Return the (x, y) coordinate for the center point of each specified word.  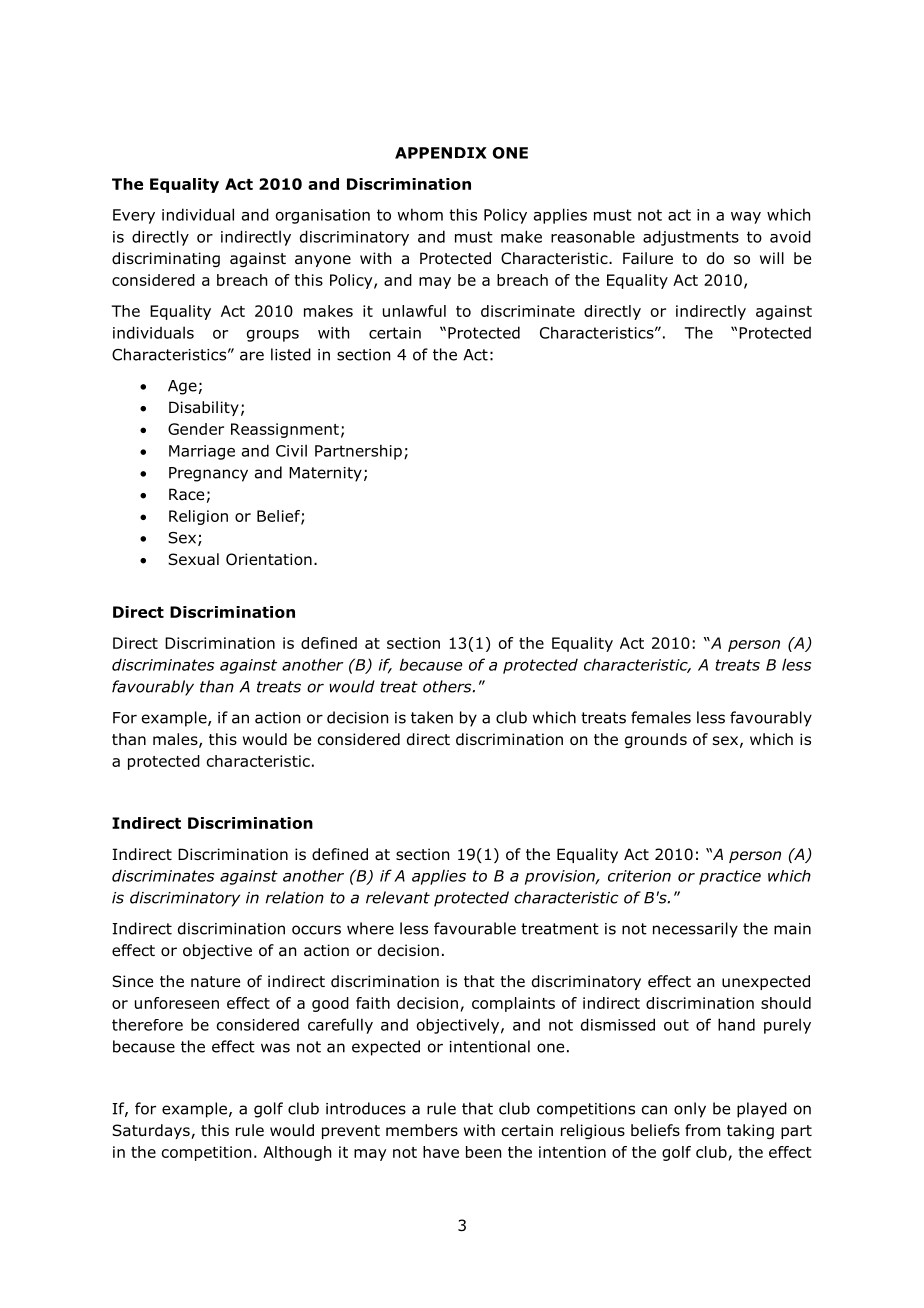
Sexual (193, 559)
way (746, 218)
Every (134, 216)
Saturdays (152, 1131)
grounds (656, 740)
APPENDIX (441, 153)
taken (432, 717)
